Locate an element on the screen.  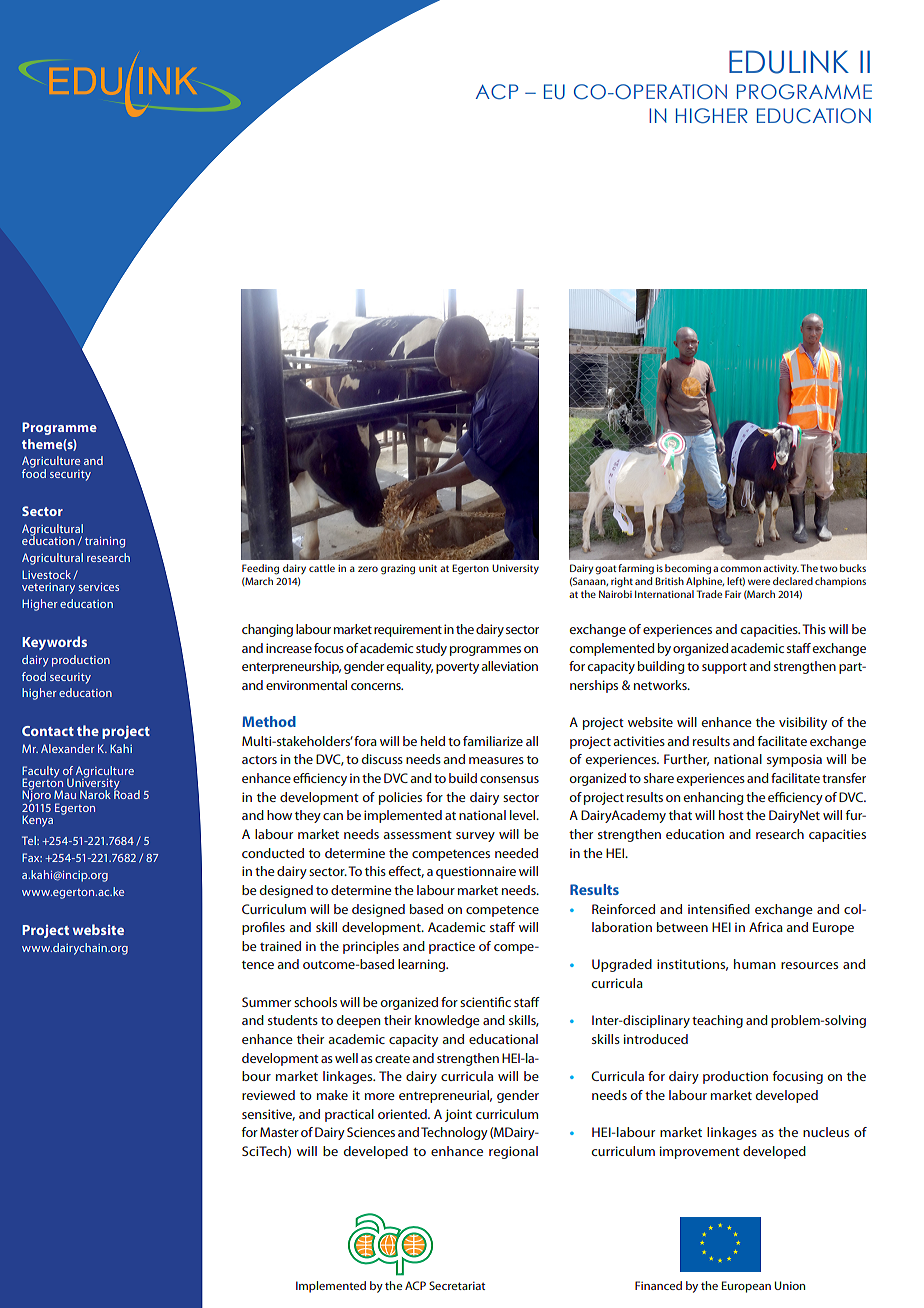
Secretariat is located at coordinates (457, 1285).
